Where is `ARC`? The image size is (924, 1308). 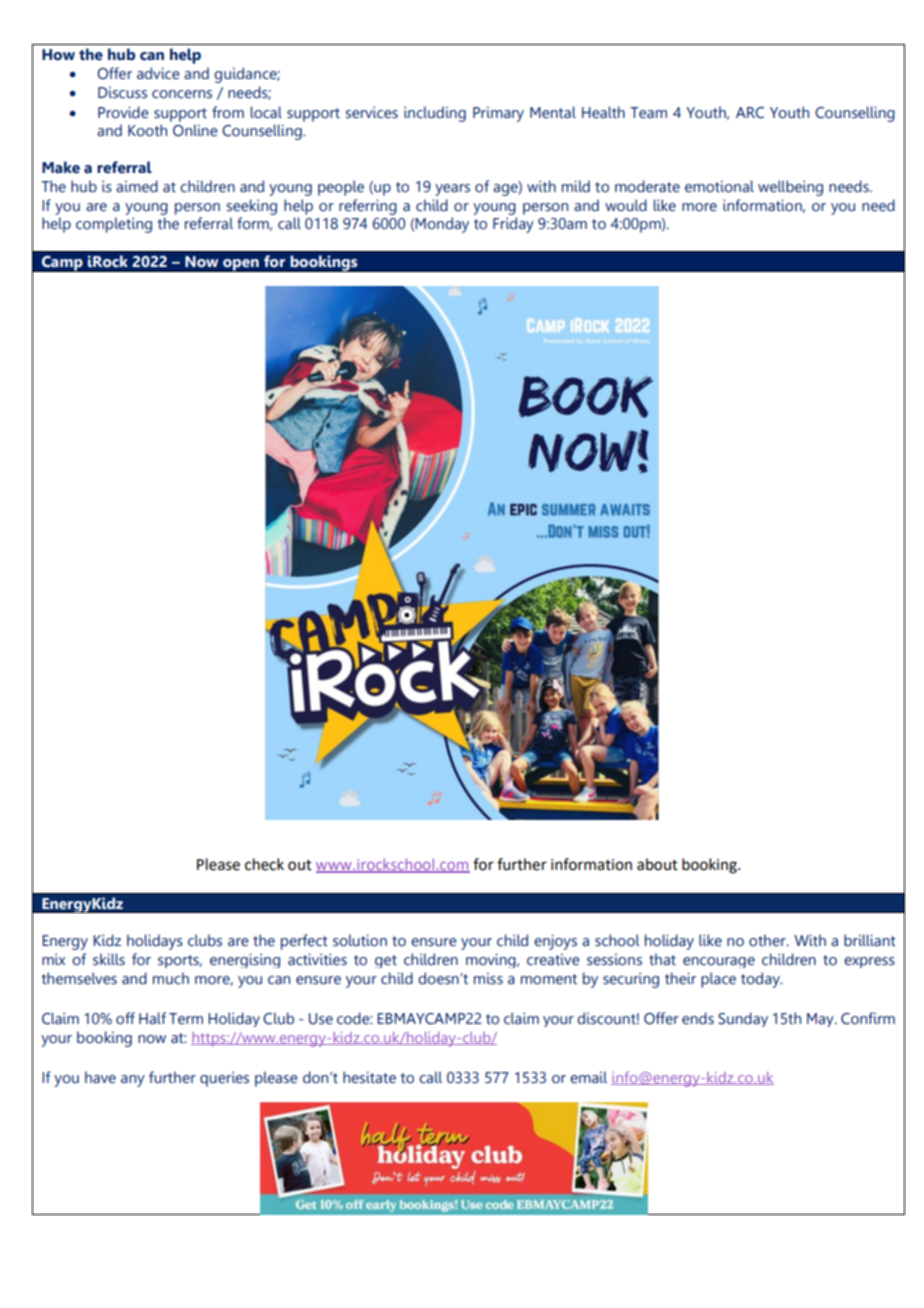
ARC is located at coordinates (750, 113).
